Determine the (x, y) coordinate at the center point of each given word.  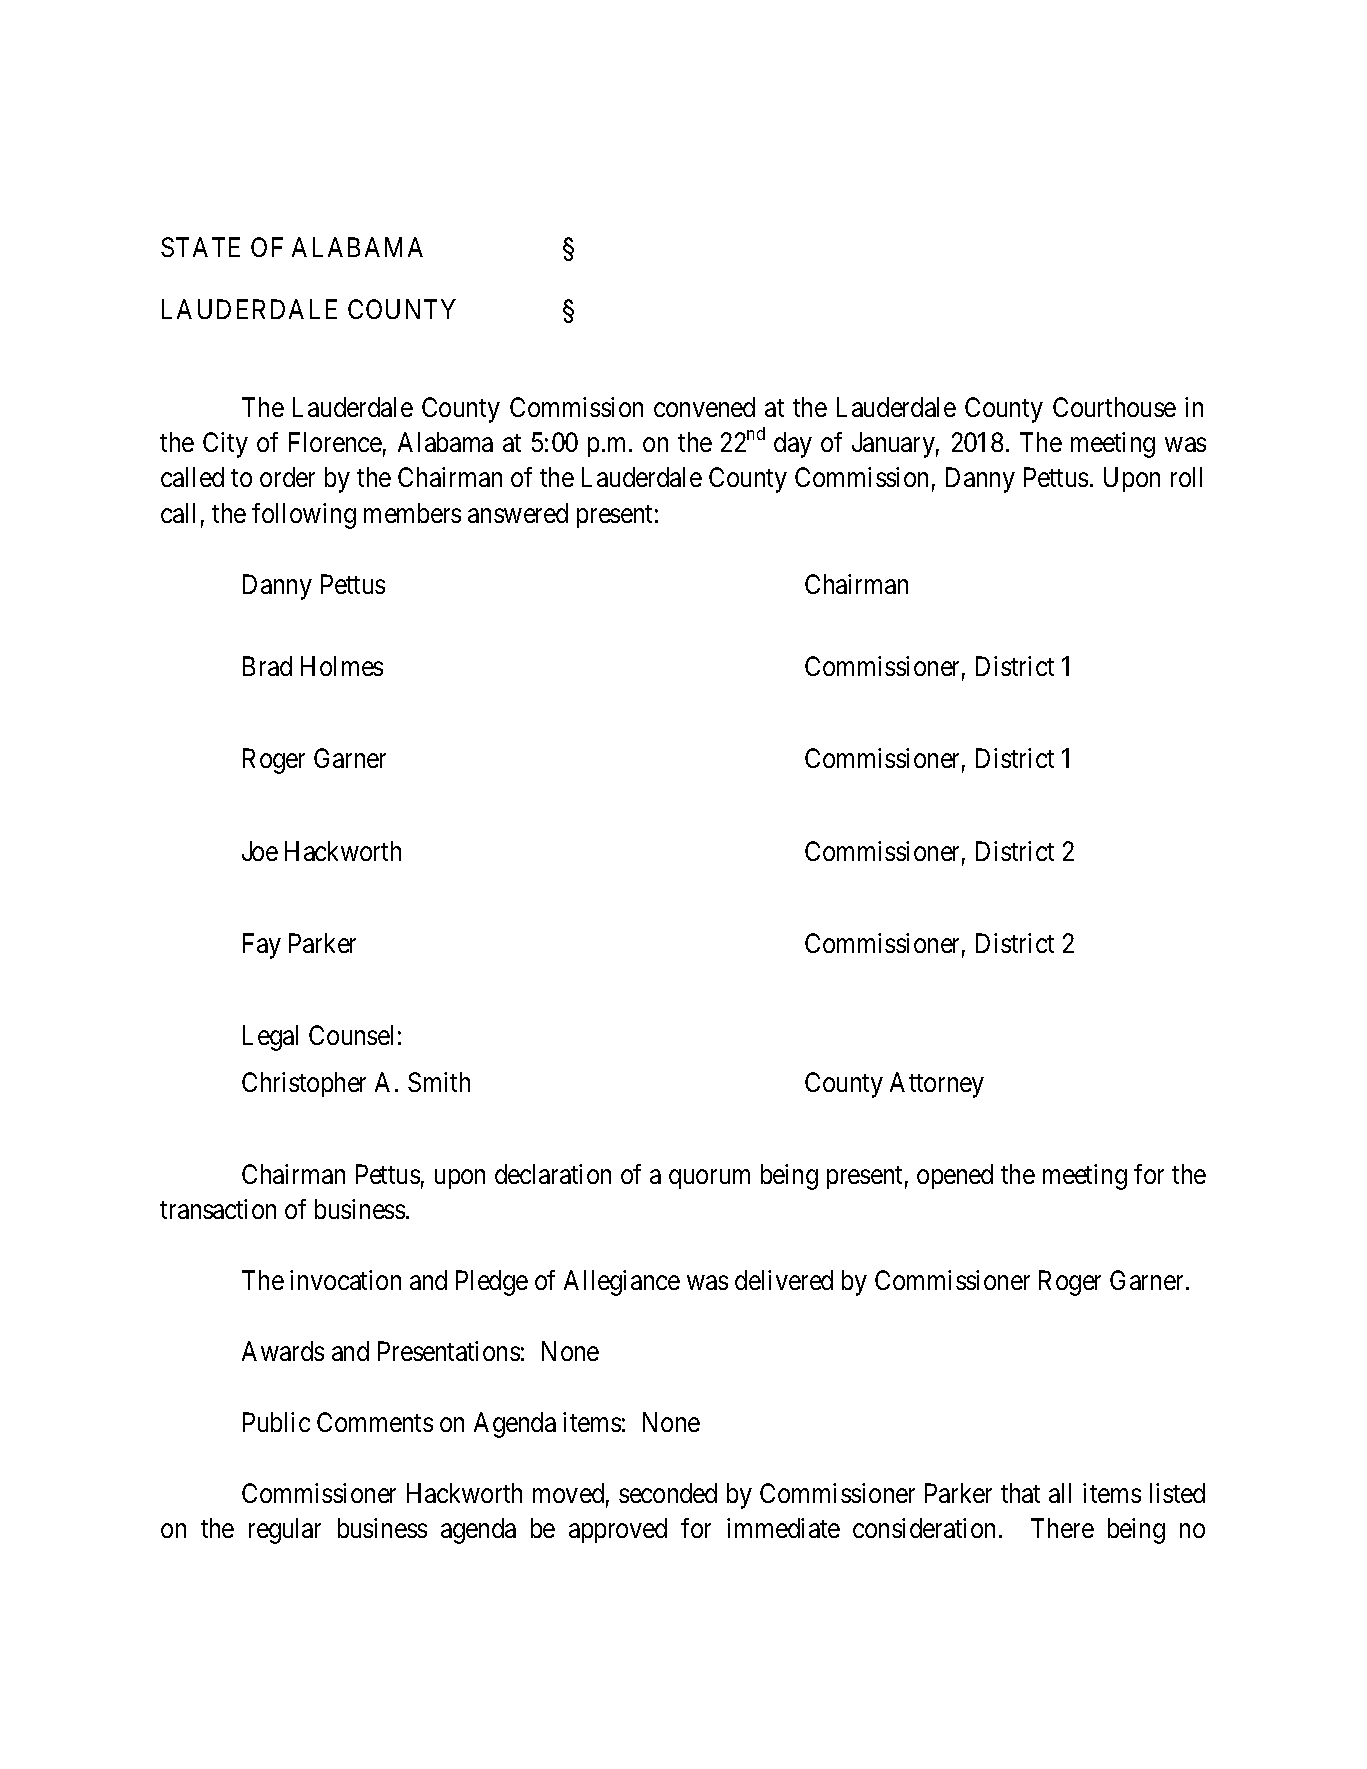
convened (704, 407)
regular (285, 1531)
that (1020, 1493)
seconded (668, 1493)
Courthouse (1114, 407)
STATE (200, 247)
